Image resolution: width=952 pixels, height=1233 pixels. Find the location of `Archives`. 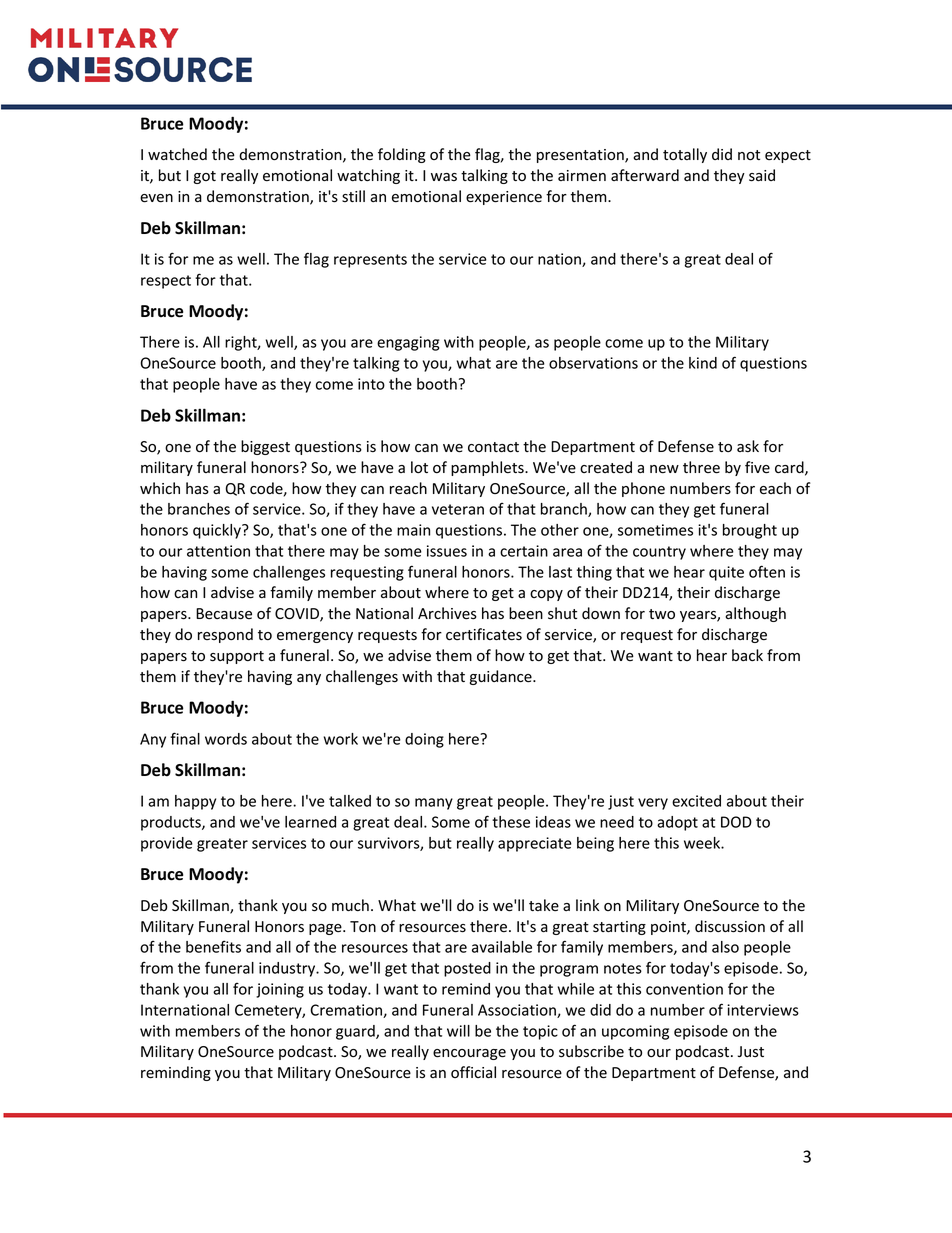

Archives is located at coordinates (447, 613).
